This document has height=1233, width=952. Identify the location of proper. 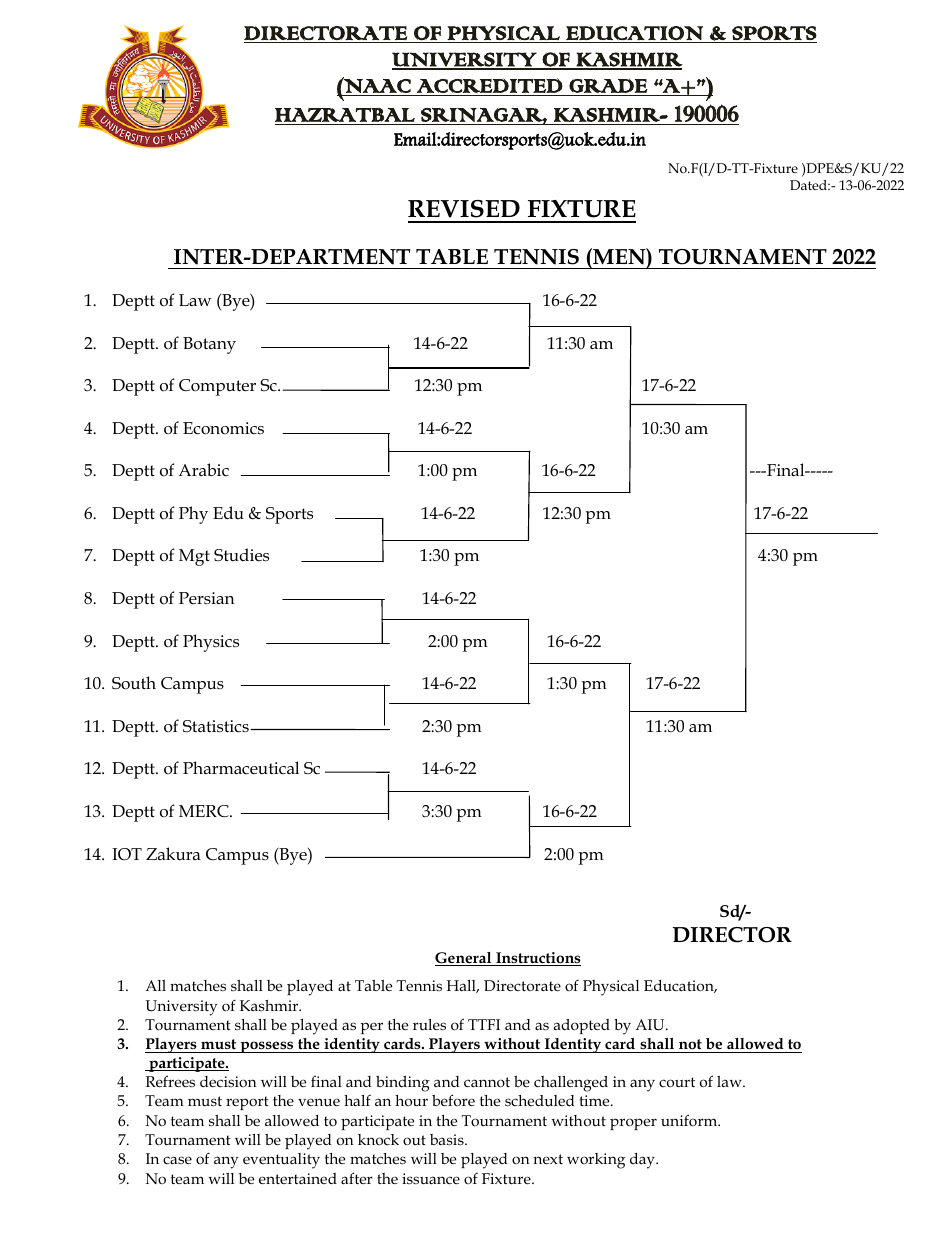
(633, 1124).
